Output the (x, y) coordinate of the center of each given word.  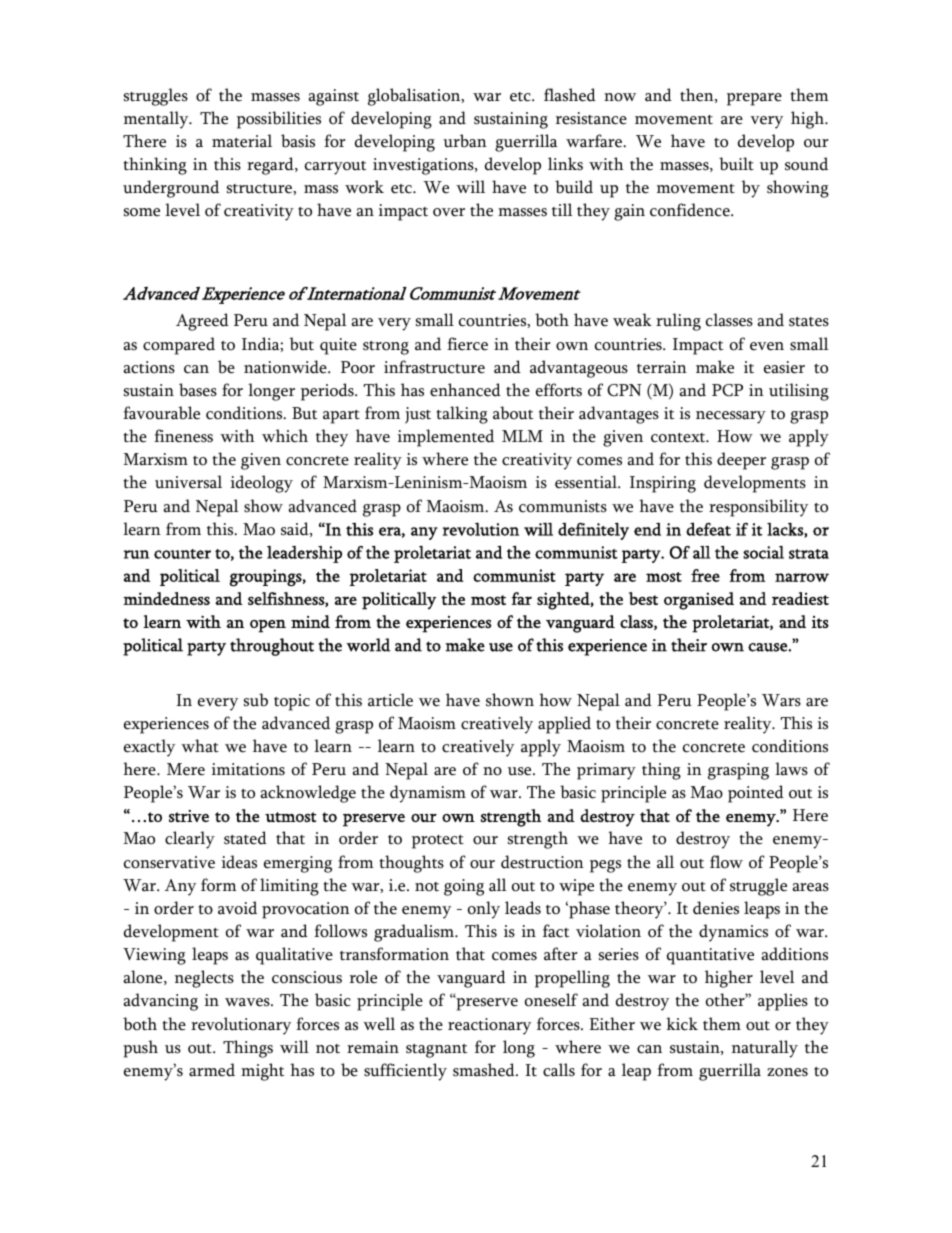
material (242, 141)
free (705, 575)
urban (465, 141)
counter (182, 554)
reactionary (489, 1026)
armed (212, 1070)
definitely (593, 531)
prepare (754, 99)
